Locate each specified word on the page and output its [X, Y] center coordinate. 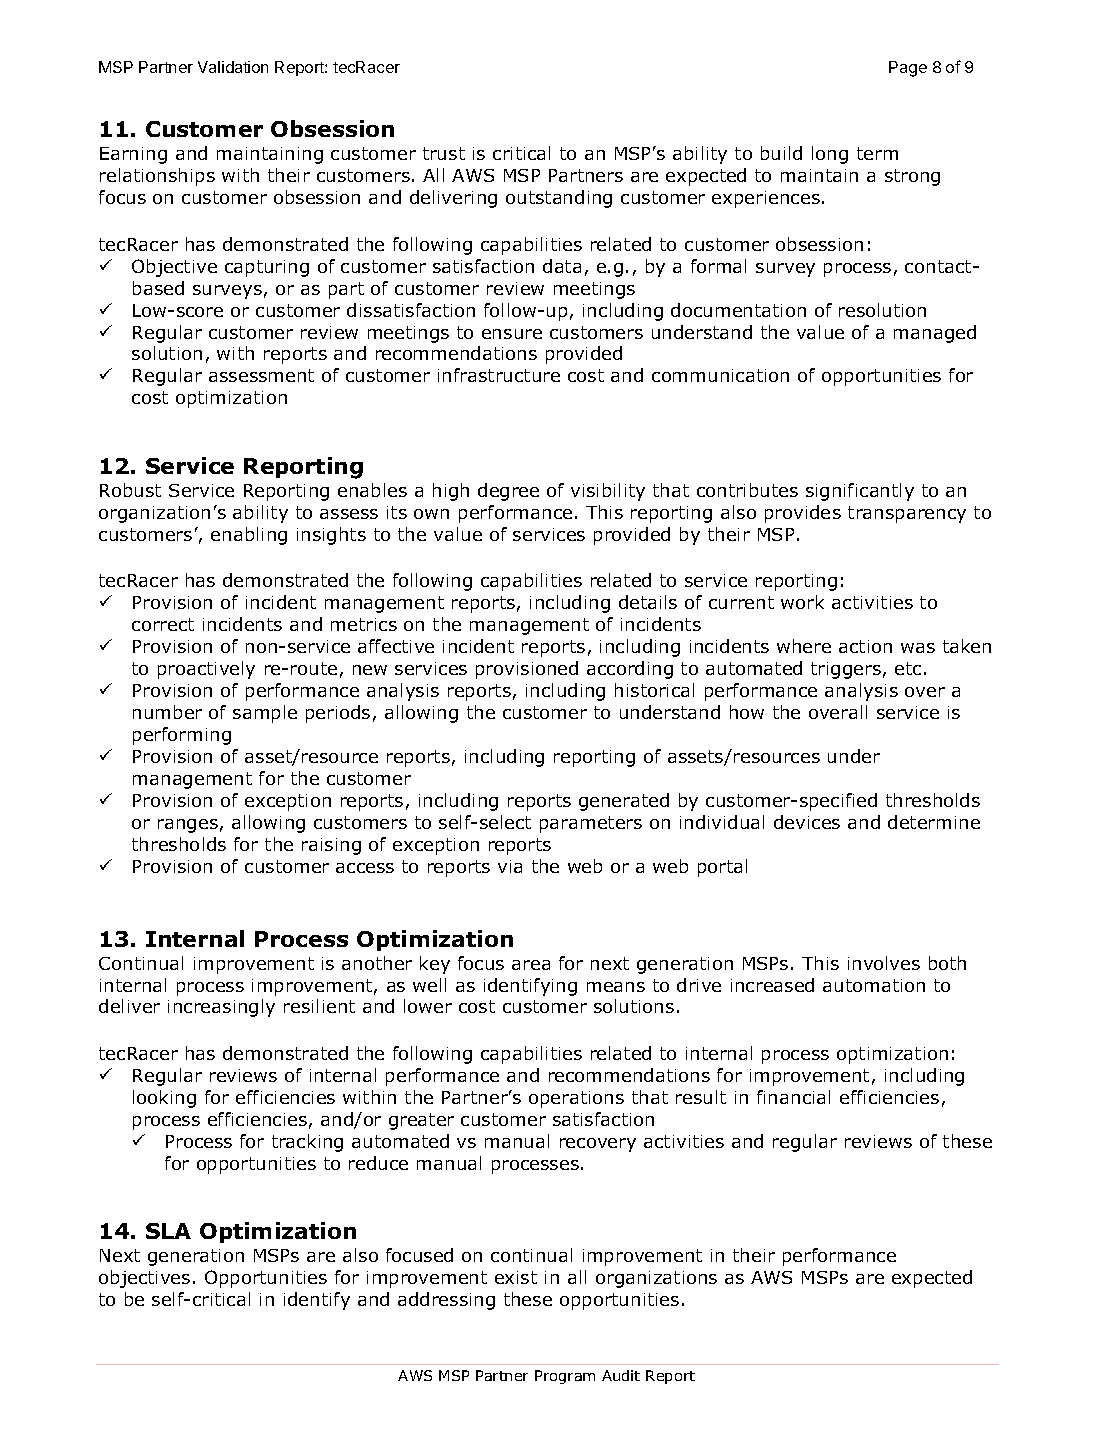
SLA [168, 1231]
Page [908, 69]
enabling [249, 536]
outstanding [559, 199]
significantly [860, 492]
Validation [233, 67]
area [531, 965]
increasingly [221, 1008]
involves [884, 963]
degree [508, 492]
